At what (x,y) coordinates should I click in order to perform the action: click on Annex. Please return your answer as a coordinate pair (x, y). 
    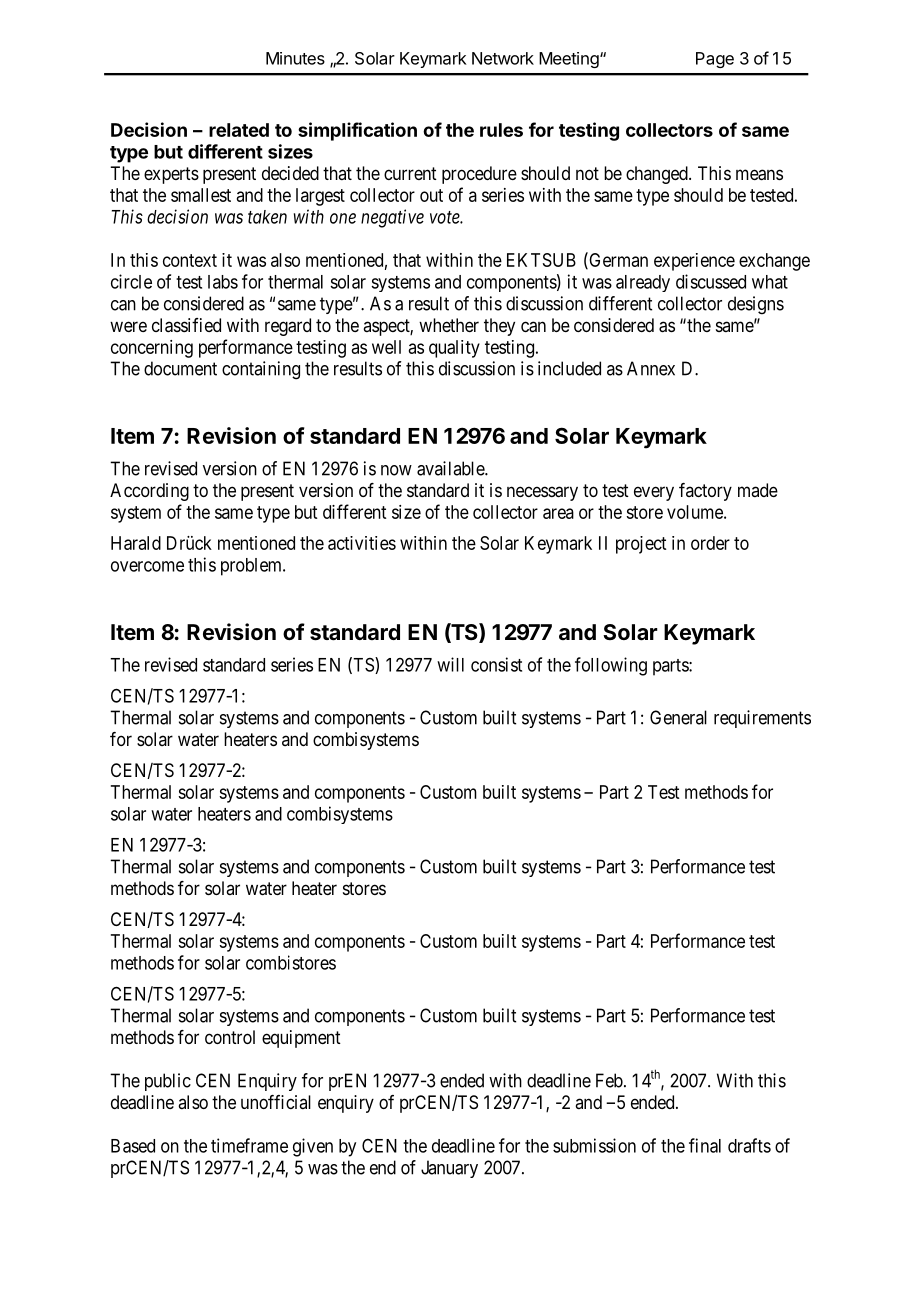
    Looking at the image, I should click on (651, 368).
